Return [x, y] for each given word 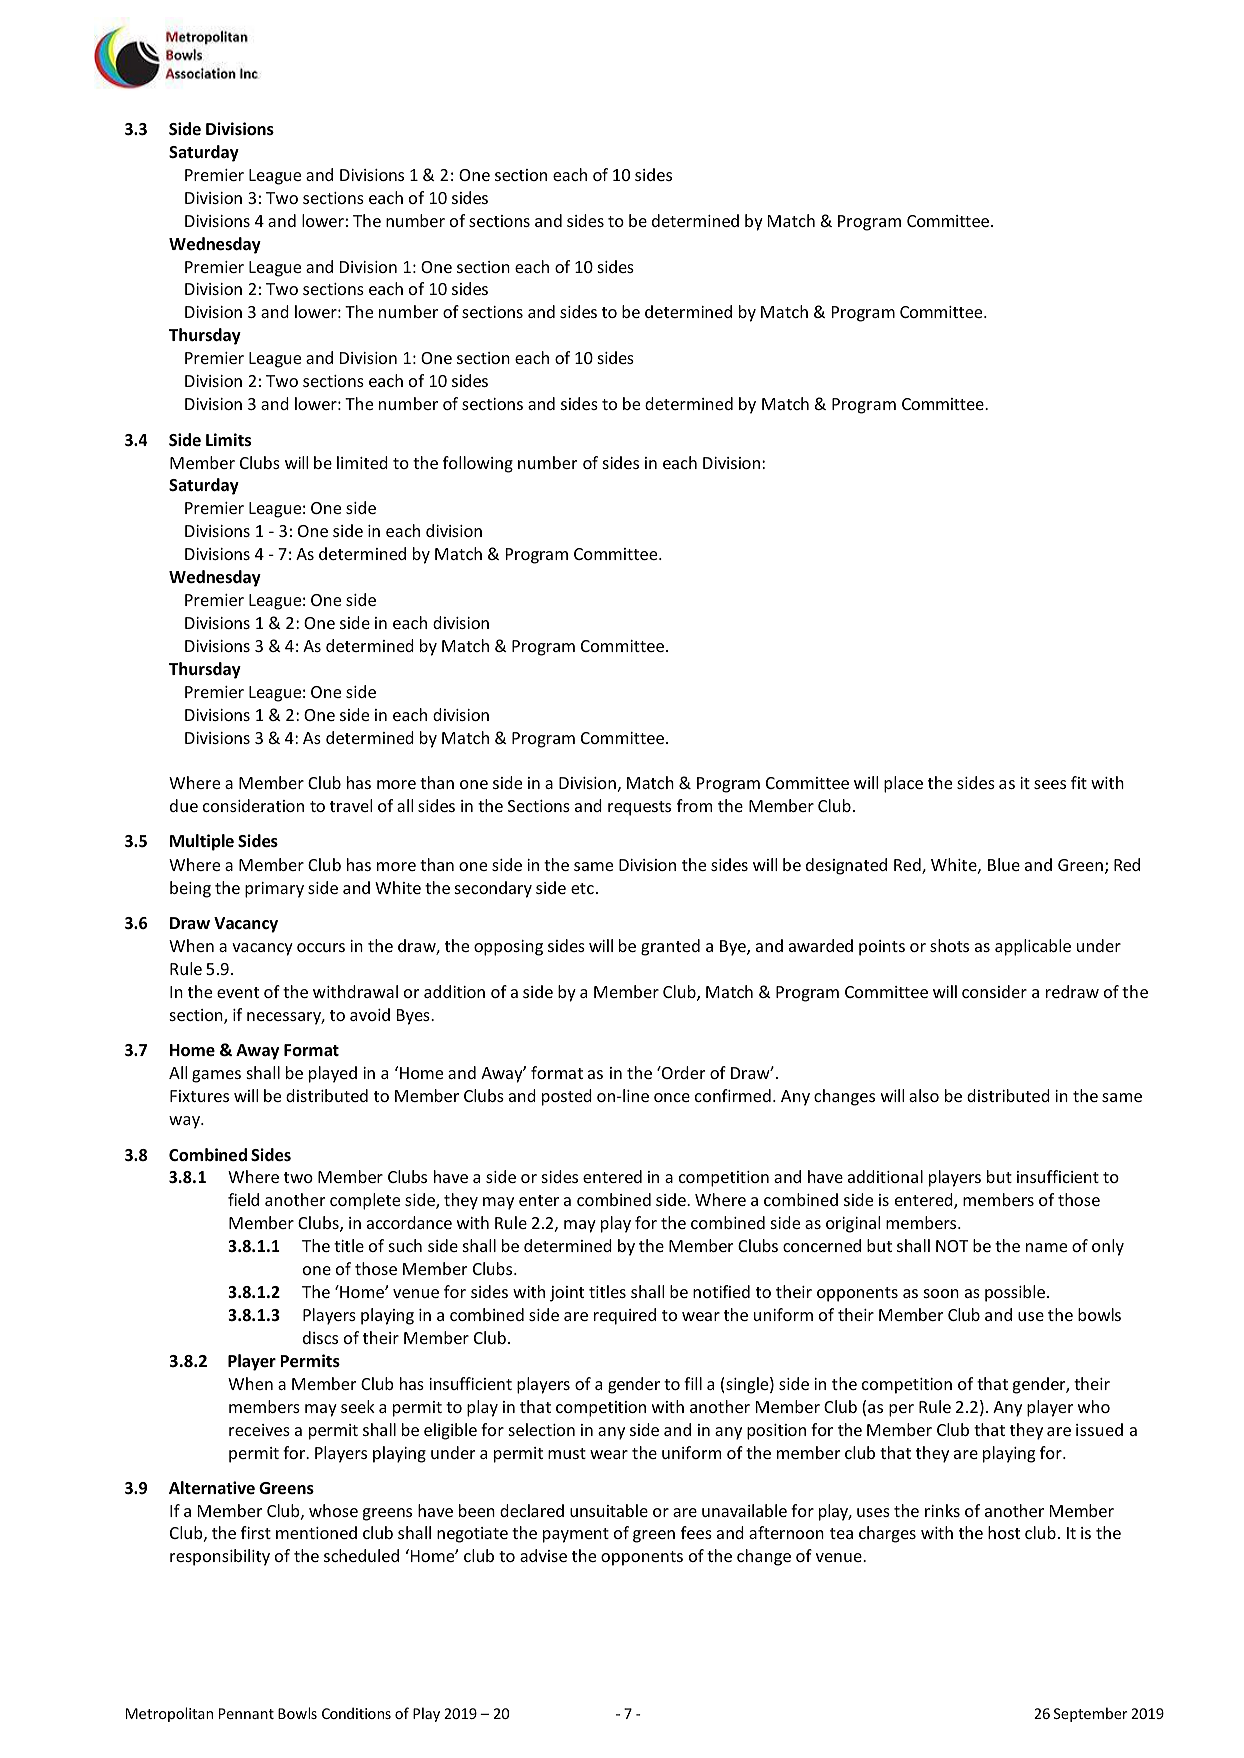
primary [274, 890]
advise [543, 1555]
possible [1016, 1293]
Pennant [246, 1713]
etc [582, 888]
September [1091, 1714]
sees [1050, 784]
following [478, 464]
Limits [228, 440]
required [625, 1316]
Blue [1004, 864]
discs [320, 1337]
